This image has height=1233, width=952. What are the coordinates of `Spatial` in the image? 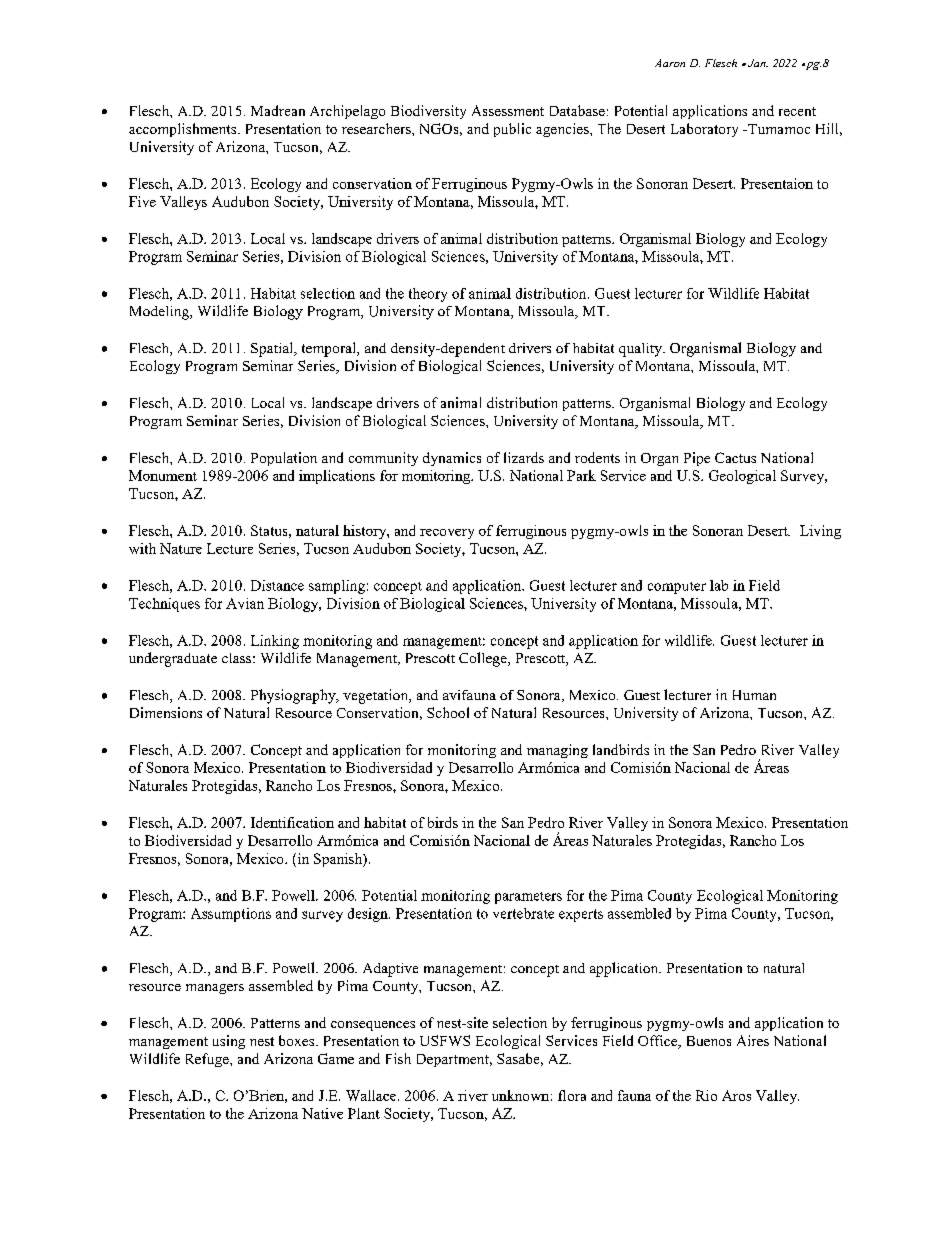 It's located at (273, 349).
